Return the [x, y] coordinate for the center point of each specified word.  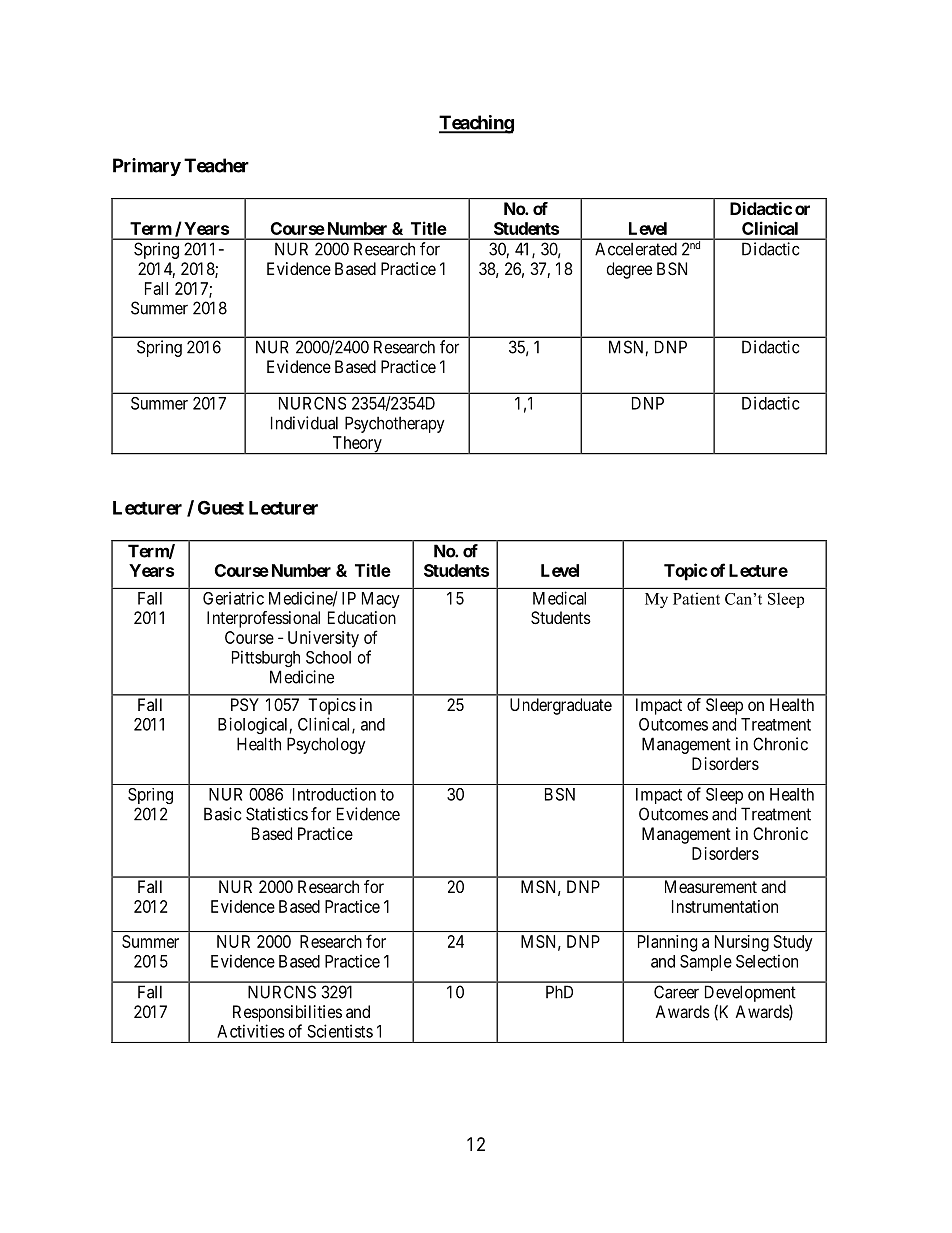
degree [629, 270]
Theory [357, 445]
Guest [221, 507]
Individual [304, 423]
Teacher [216, 165]
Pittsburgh [266, 658]
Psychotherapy [395, 424]
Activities [251, 1031]
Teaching [476, 124]
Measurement [711, 886]
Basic [222, 814]
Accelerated [636, 249]
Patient [696, 598]
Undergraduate [561, 706]
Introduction [334, 794]
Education [362, 617]
